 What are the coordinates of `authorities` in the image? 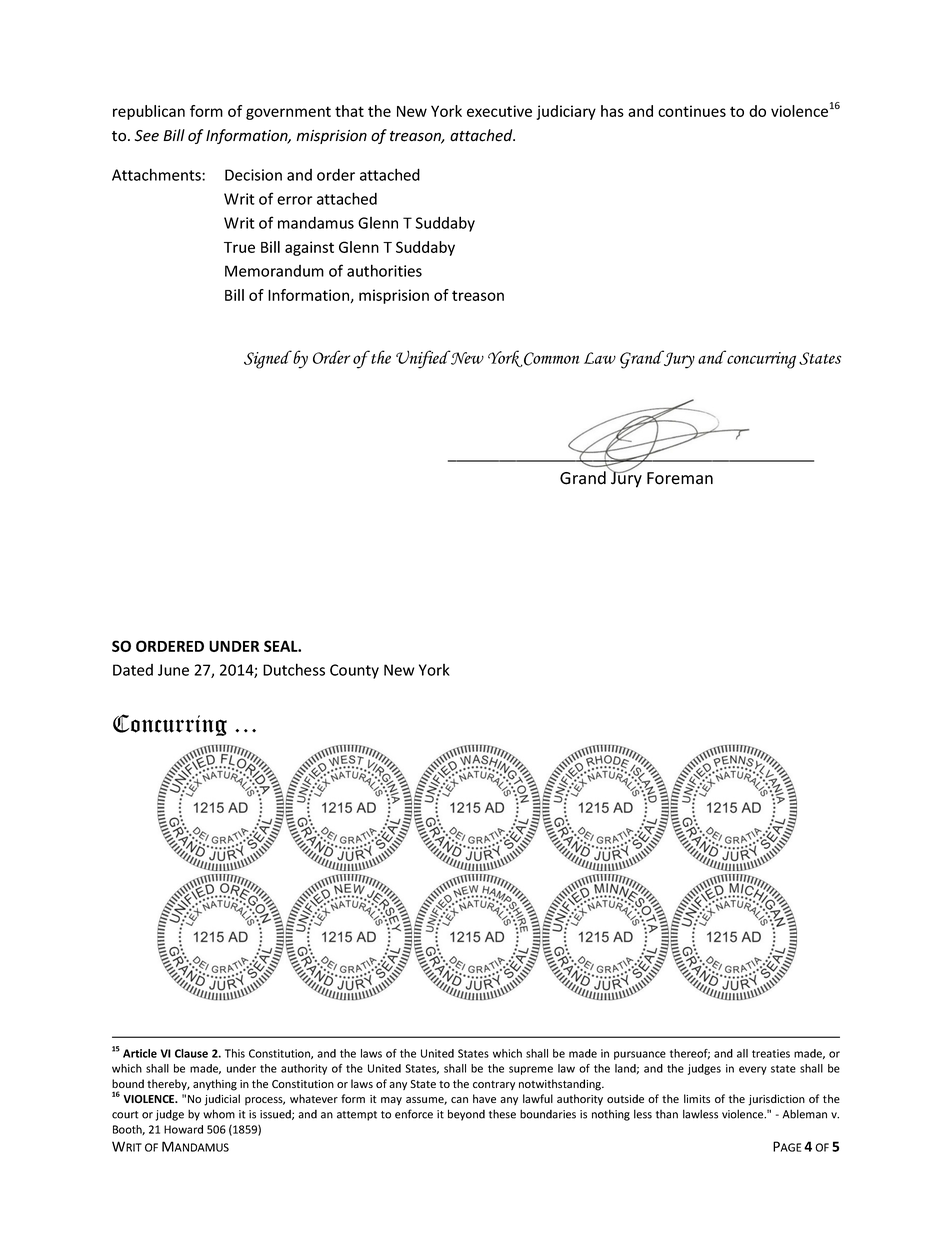 It's located at (384, 270).
